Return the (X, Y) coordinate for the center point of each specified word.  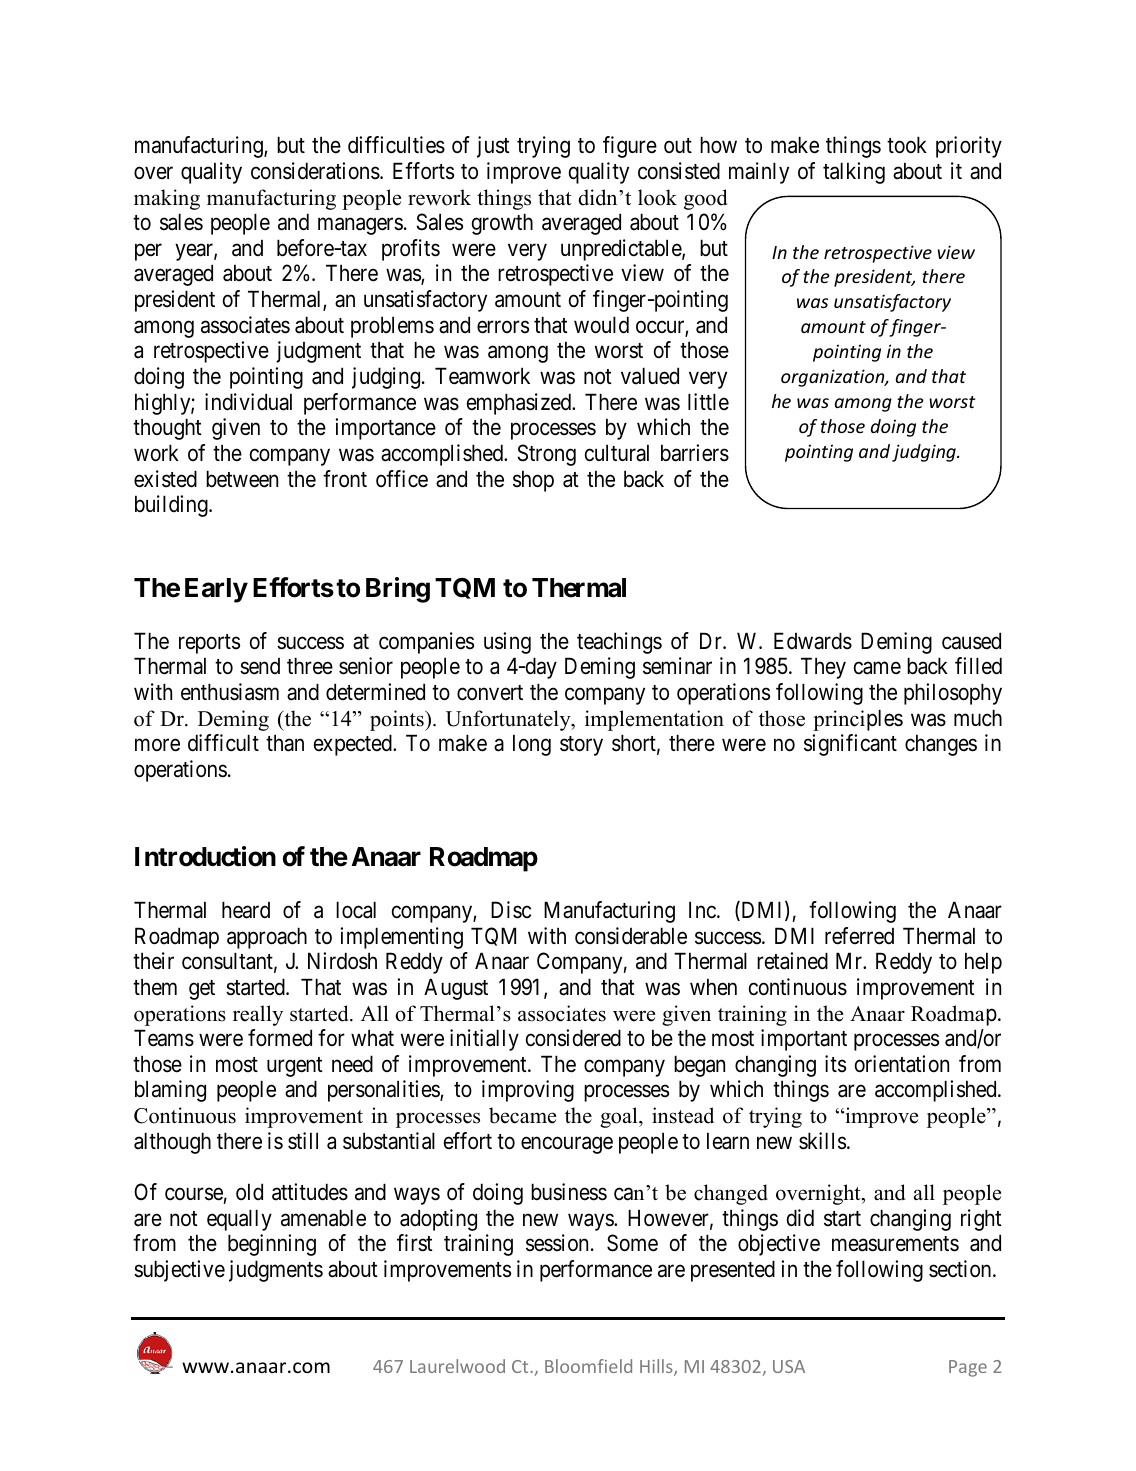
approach (267, 938)
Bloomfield (588, 1366)
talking (854, 173)
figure (630, 147)
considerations (315, 171)
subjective (179, 1271)
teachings (619, 643)
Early (216, 590)
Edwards (813, 641)
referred (859, 936)
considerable (631, 936)
